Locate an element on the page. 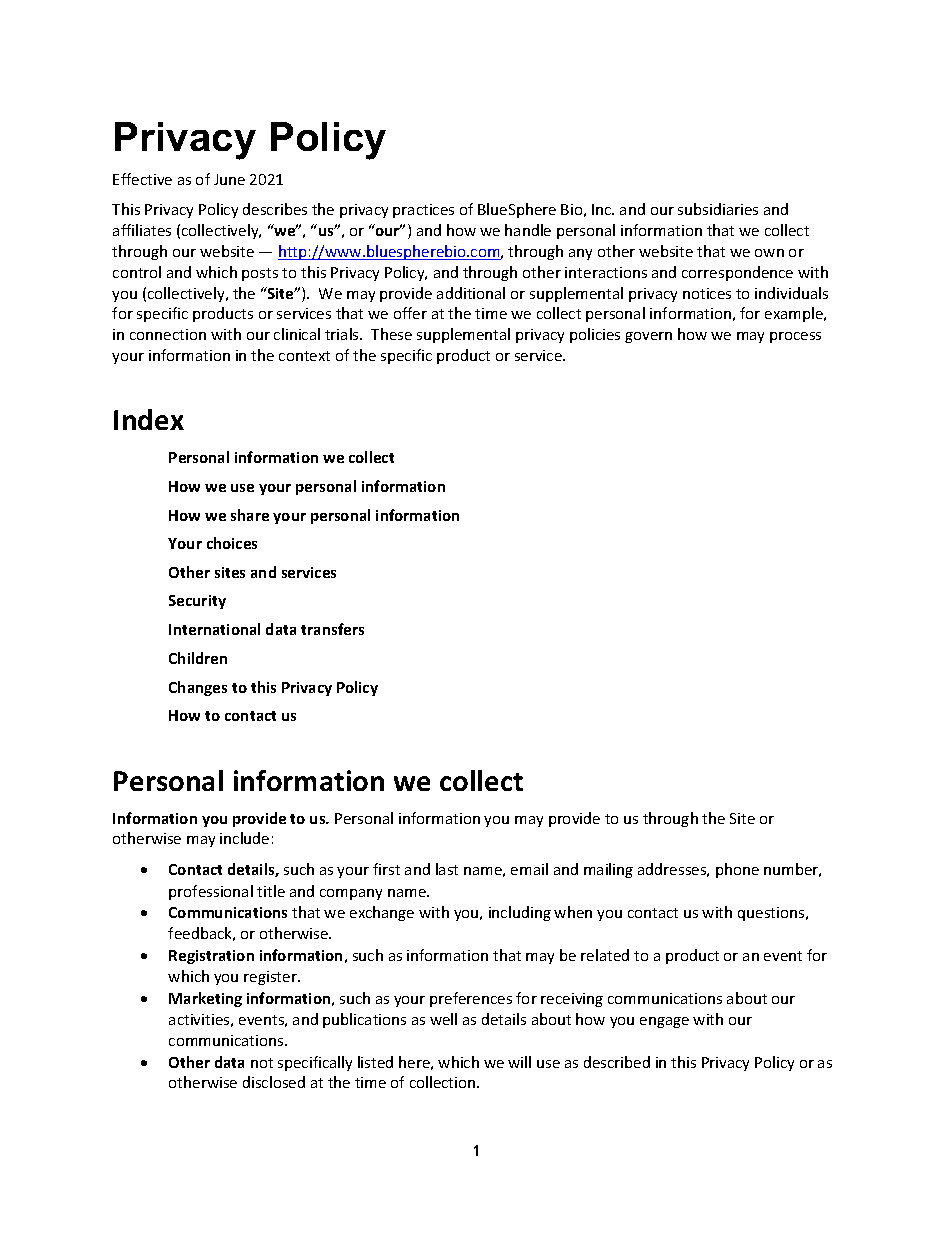 This page has width=952, height=1233. last is located at coordinates (447, 869).
